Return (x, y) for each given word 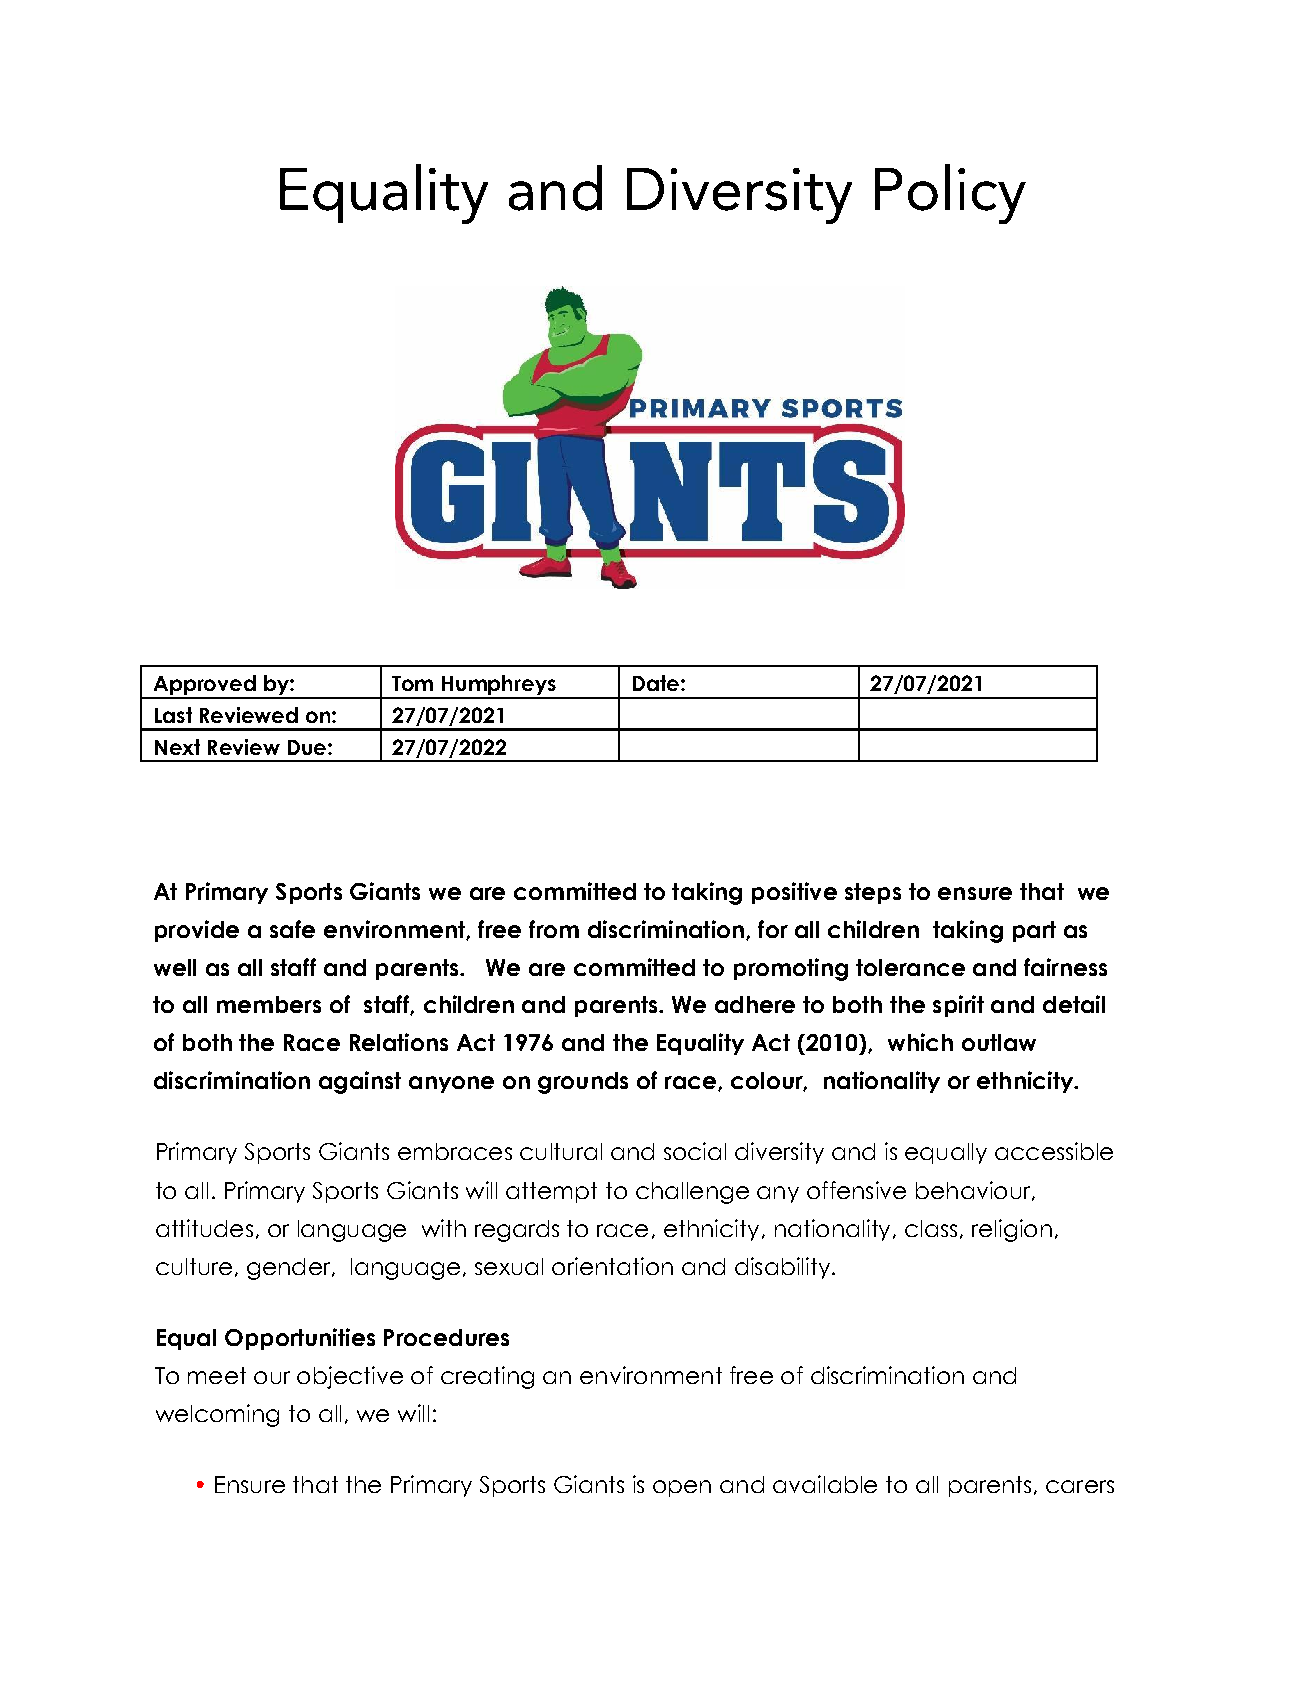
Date (656, 683)
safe (292, 929)
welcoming (217, 1415)
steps (873, 893)
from (554, 929)
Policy (950, 194)
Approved (204, 686)
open (682, 1488)
